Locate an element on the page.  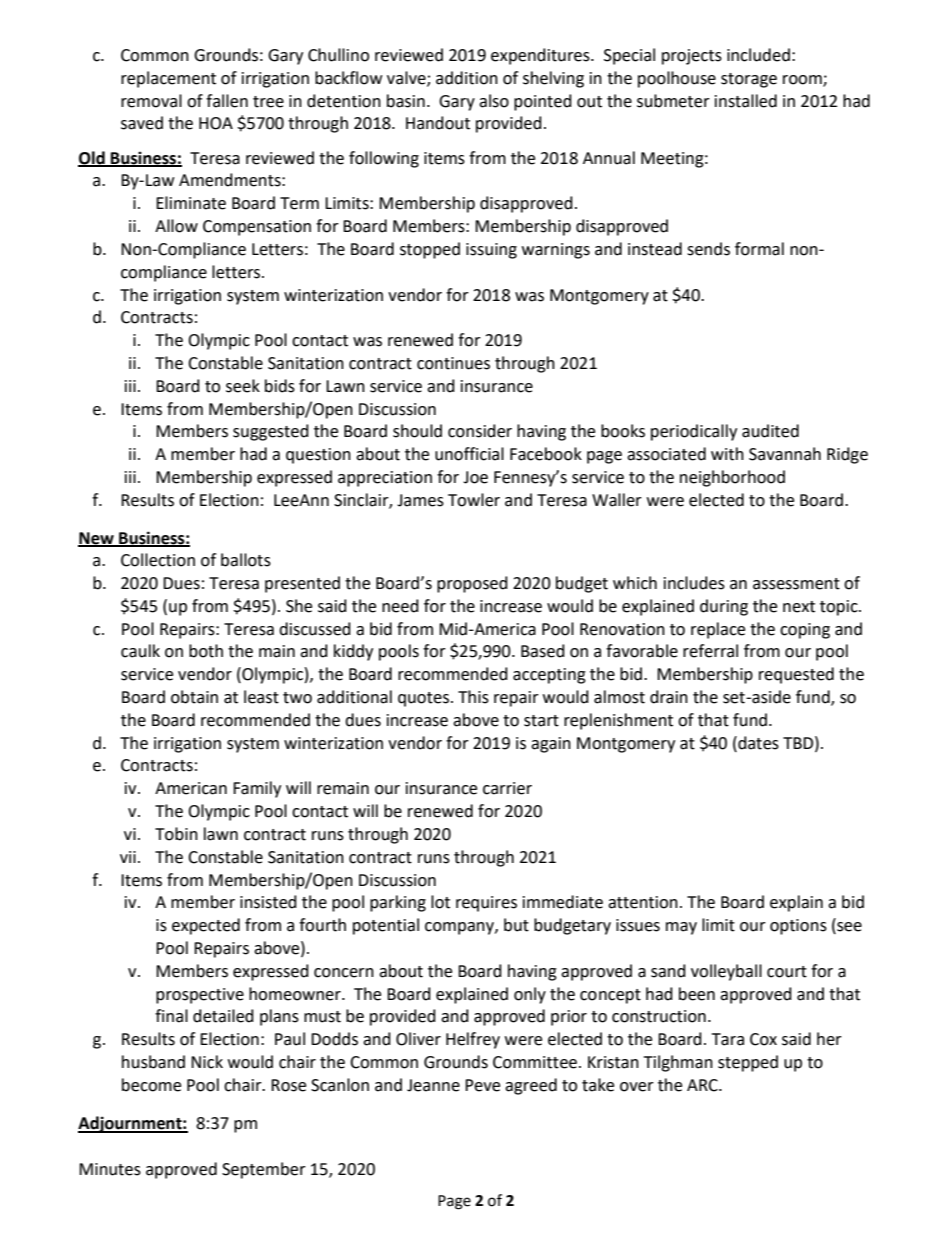
ARC is located at coordinates (703, 1085).
